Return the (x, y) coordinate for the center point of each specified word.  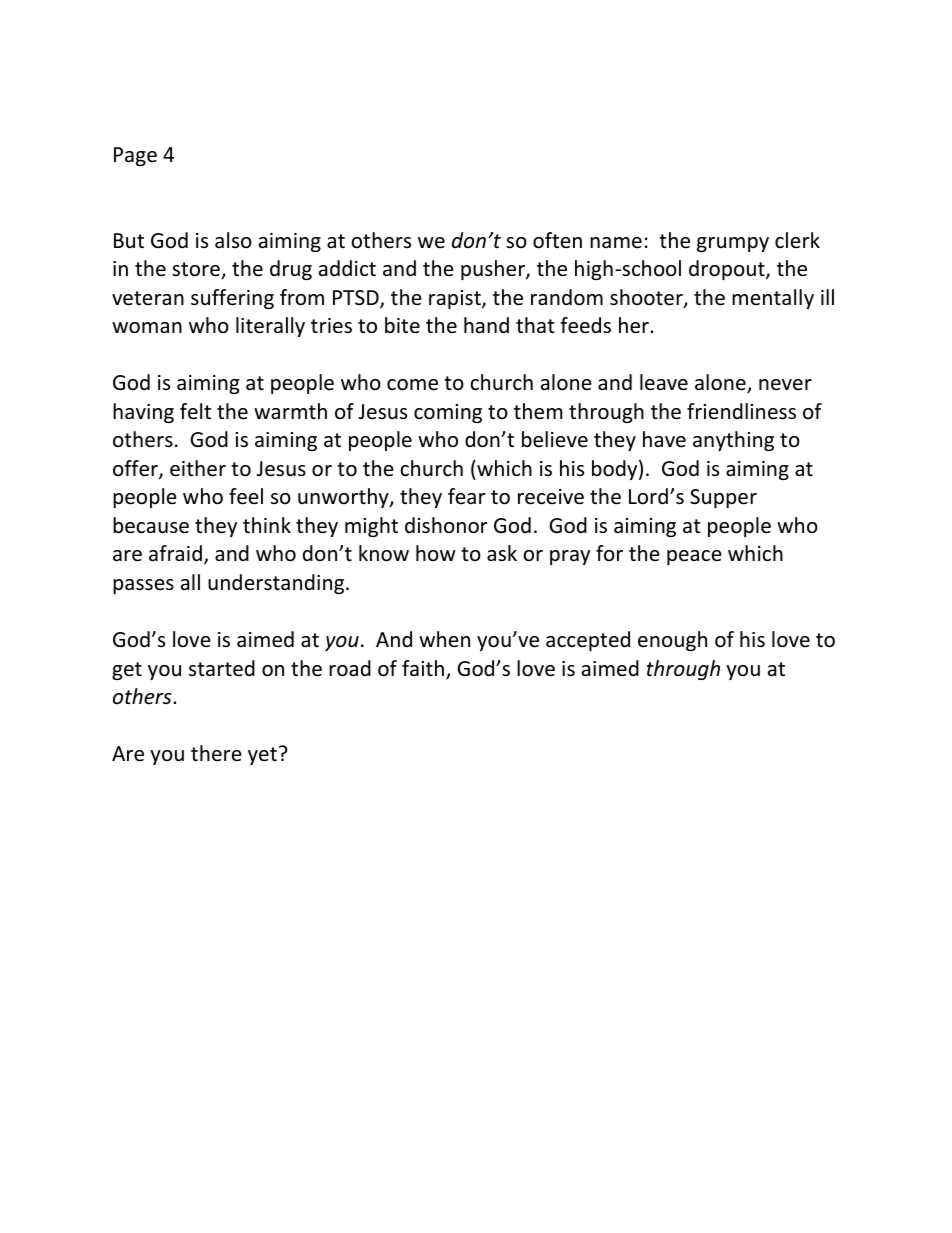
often (557, 240)
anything (733, 441)
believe (555, 439)
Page (135, 156)
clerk (797, 240)
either (198, 468)
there (216, 753)
